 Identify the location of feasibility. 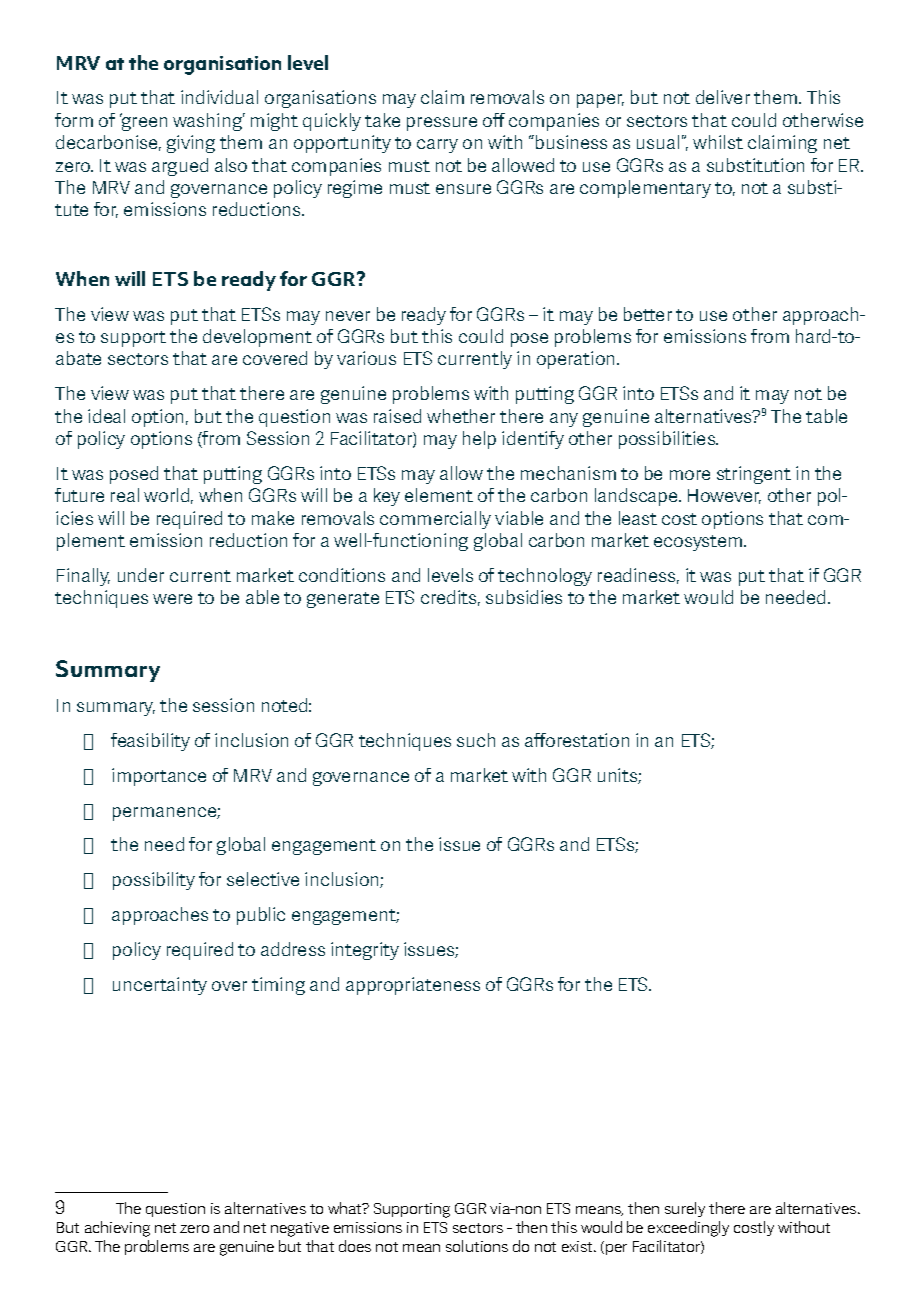
(150, 742).
